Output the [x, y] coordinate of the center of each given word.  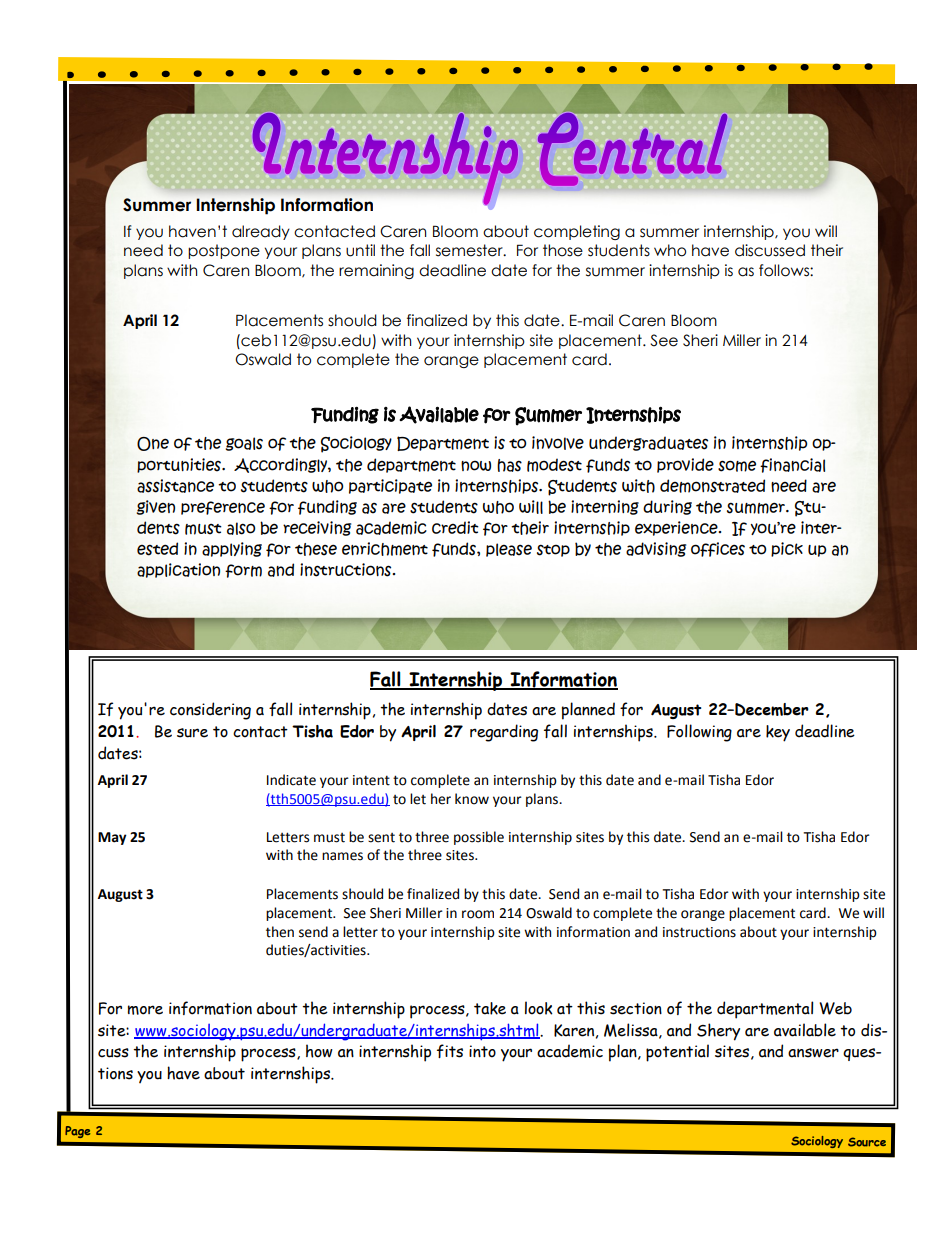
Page [78, 1132]
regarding [504, 733]
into [482, 1051]
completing [577, 232]
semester [470, 250]
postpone [224, 251]
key [778, 733]
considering [210, 711]
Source [867, 1142]
